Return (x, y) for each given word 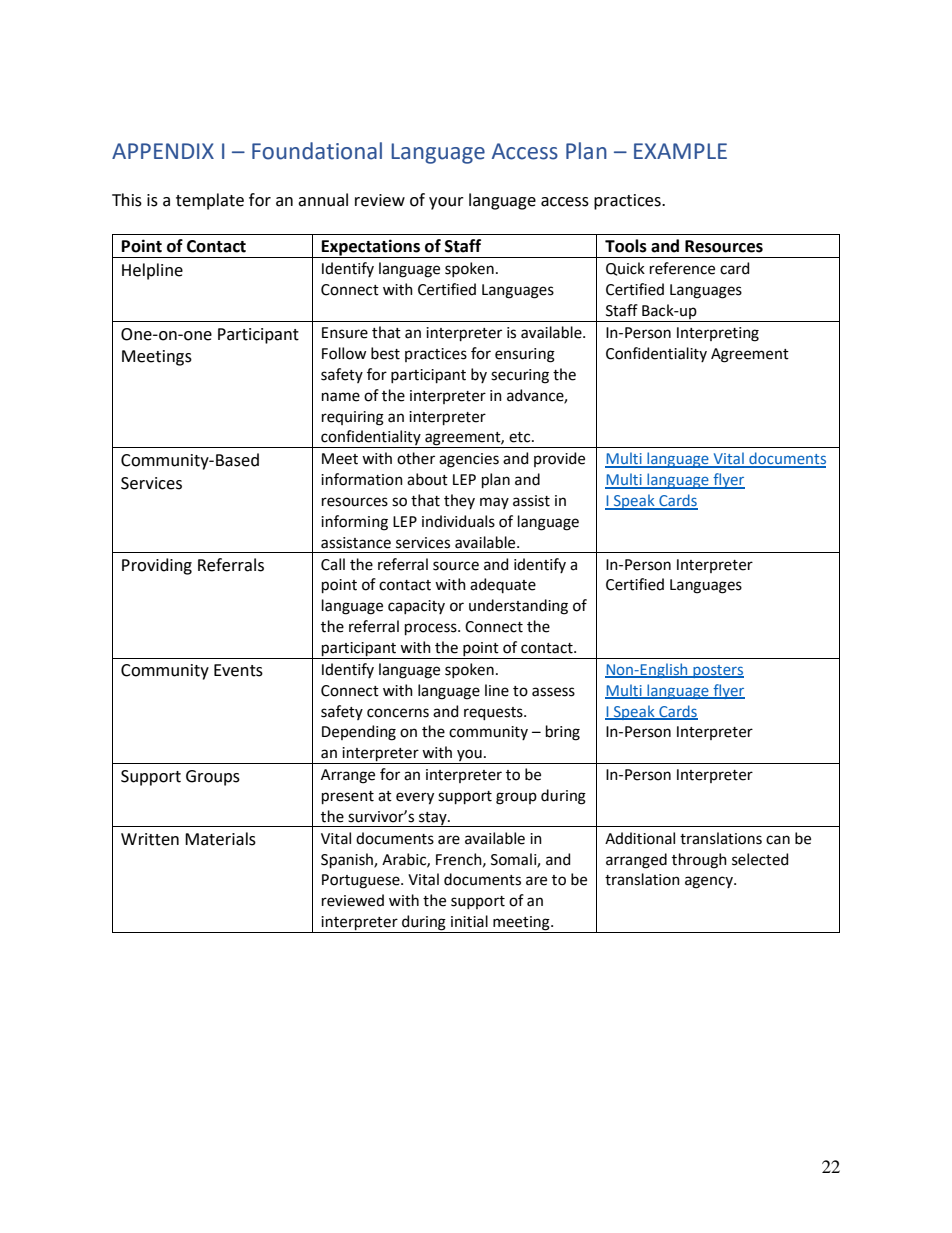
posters (717, 671)
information (362, 479)
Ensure (345, 333)
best (385, 353)
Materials (220, 839)
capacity (416, 607)
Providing (157, 566)
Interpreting (718, 334)
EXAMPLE (680, 151)
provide (559, 459)
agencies (469, 460)
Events (238, 670)
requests (494, 713)
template (210, 201)
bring (563, 733)
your (446, 203)
